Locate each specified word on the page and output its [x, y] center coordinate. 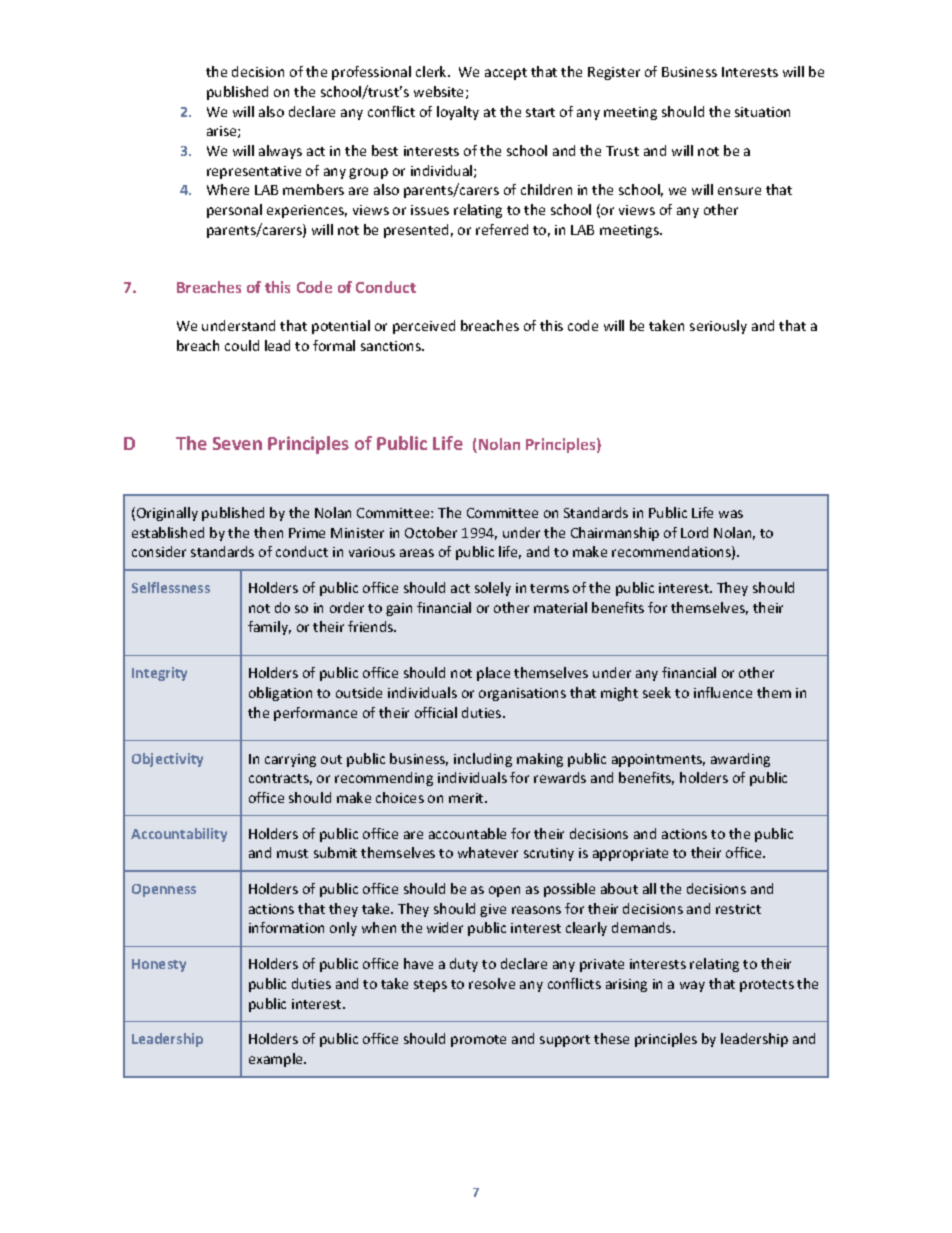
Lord [694, 532]
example [277, 1060]
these [611, 1038]
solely [493, 589]
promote [478, 1041]
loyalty [458, 113]
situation [762, 112]
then [268, 532]
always [280, 152]
